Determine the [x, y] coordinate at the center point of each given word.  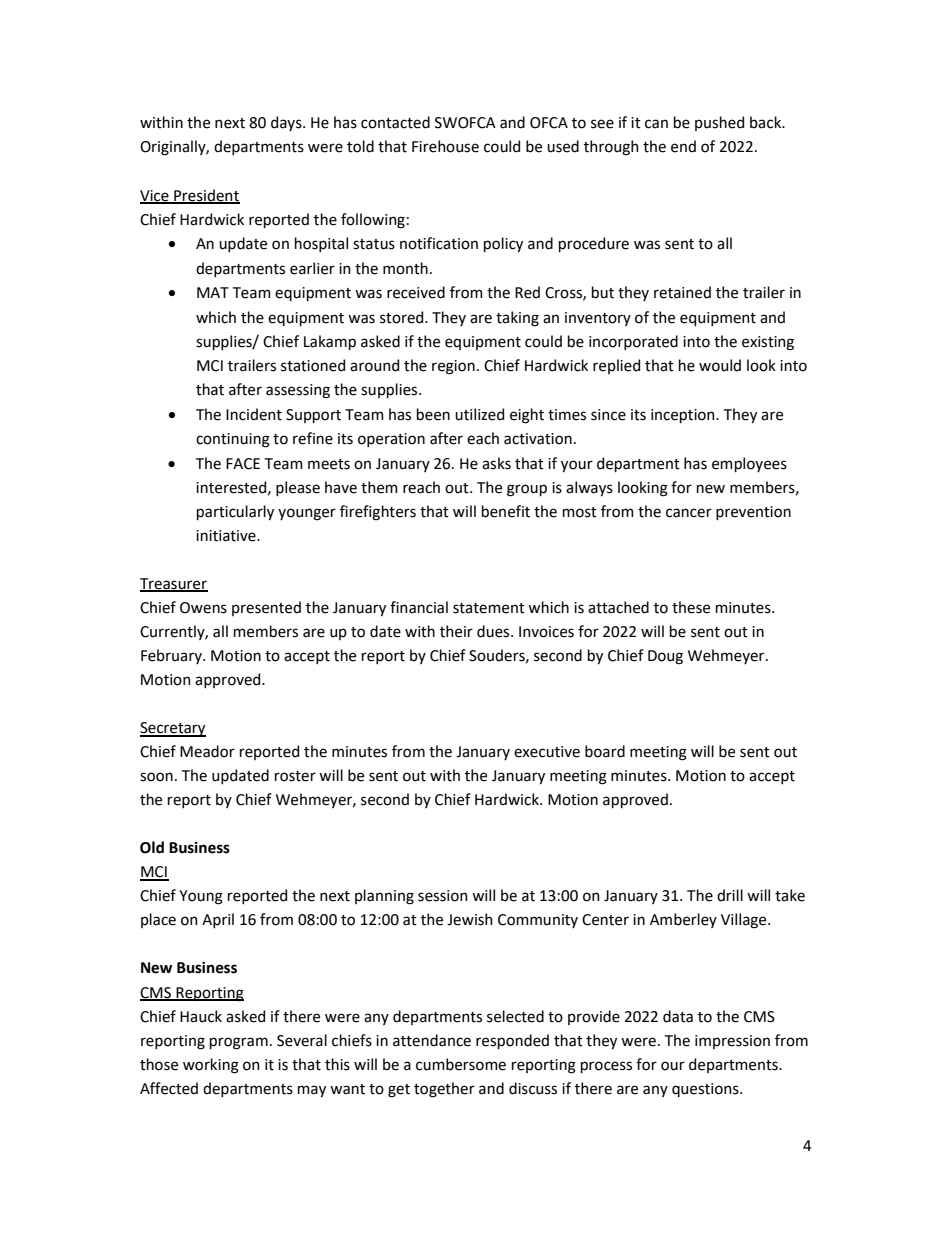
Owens [203, 608]
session [443, 896]
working [211, 1066]
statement [489, 608]
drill [730, 895]
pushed [719, 123]
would [720, 365]
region [453, 367]
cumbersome [461, 1064]
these [691, 607]
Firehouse [445, 146]
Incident [254, 414]
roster [295, 776]
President [206, 196]
